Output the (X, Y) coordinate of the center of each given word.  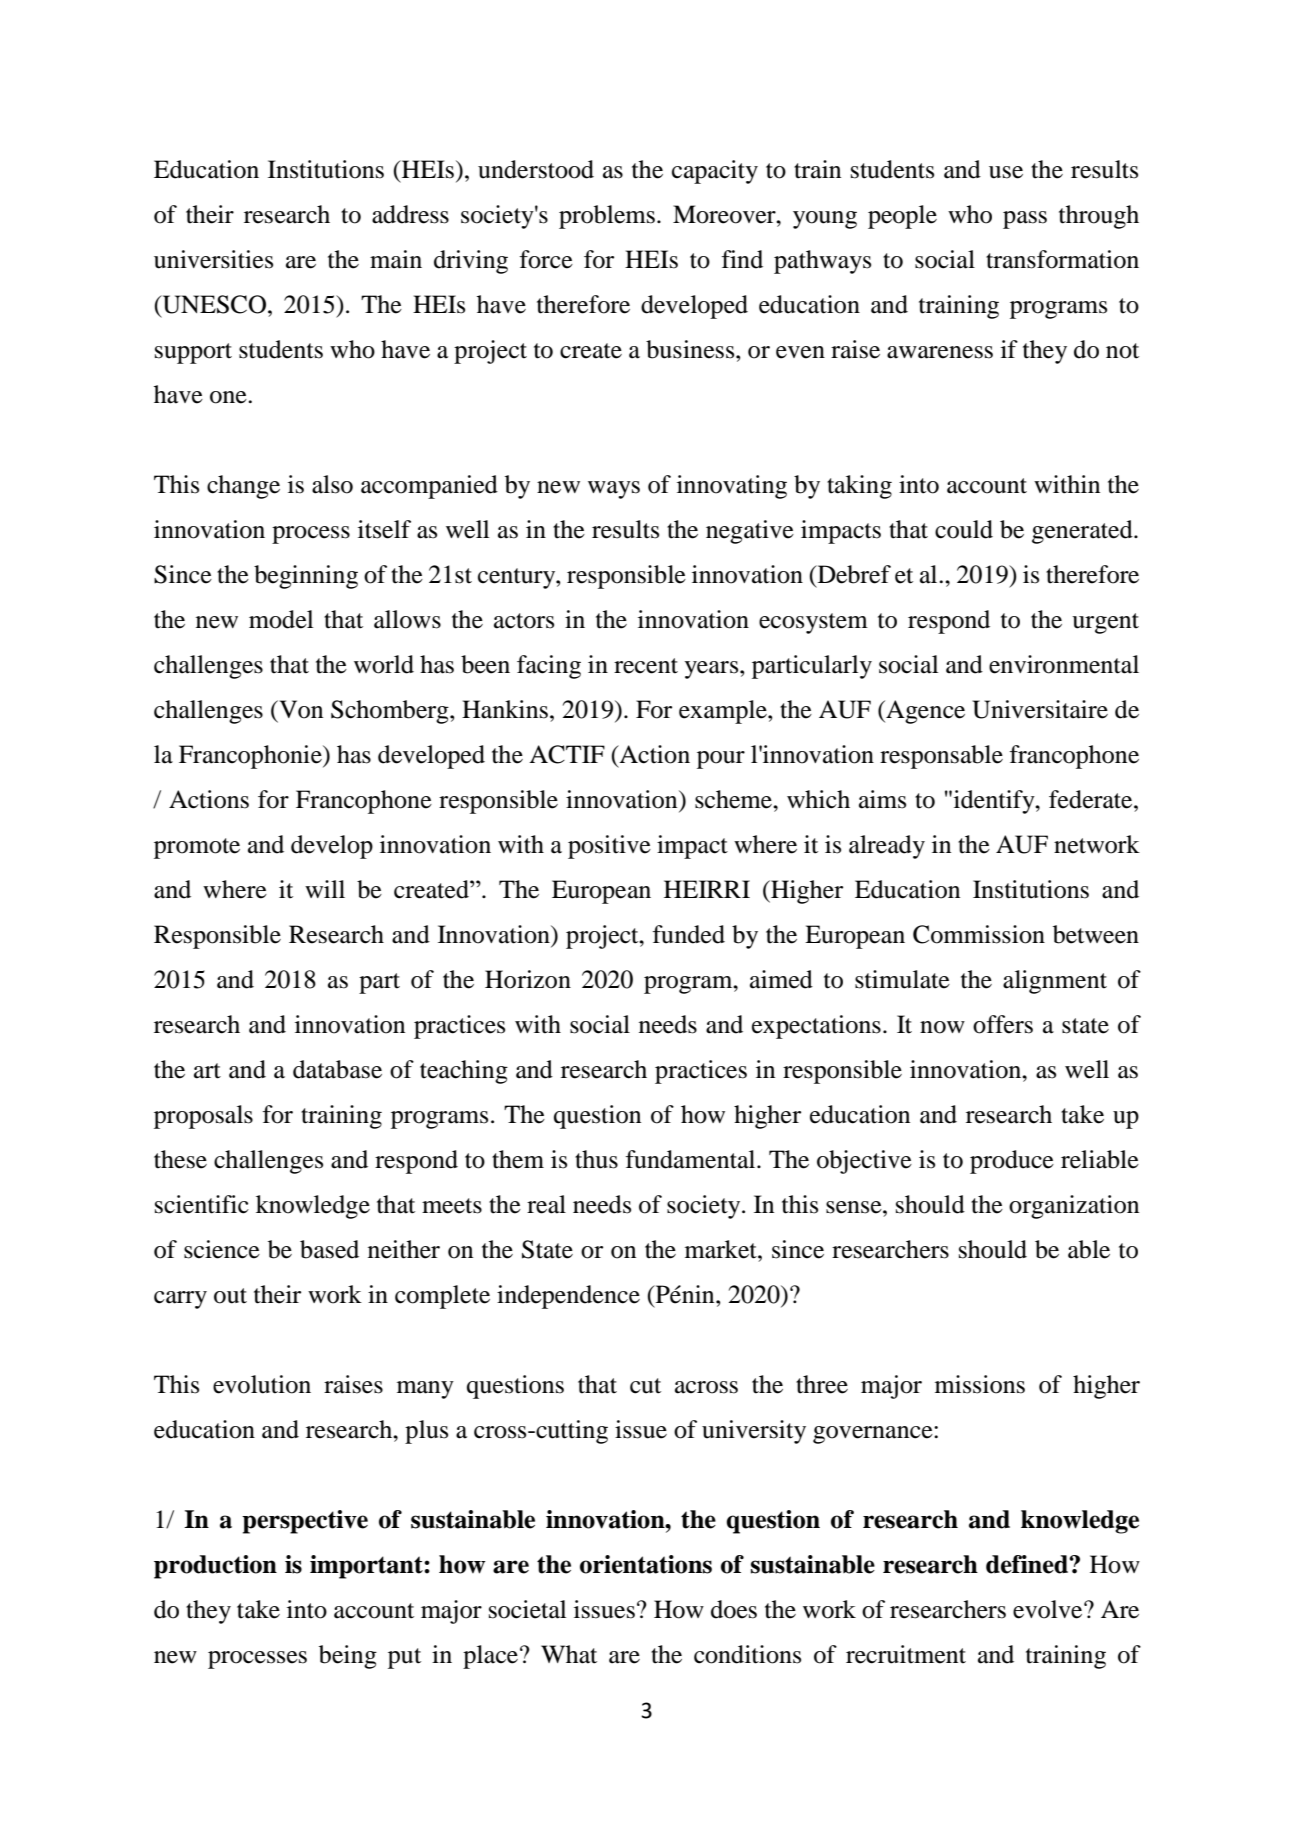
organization (1074, 1207)
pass (1025, 220)
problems (607, 217)
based (329, 1249)
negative (750, 532)
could (964, 529)
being (348, 1657)
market (722, 1249)
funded (689, 934)
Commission (979, 934)
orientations (646, 1564)
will (325, 889)
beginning (306, 577)
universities (213, 259)
